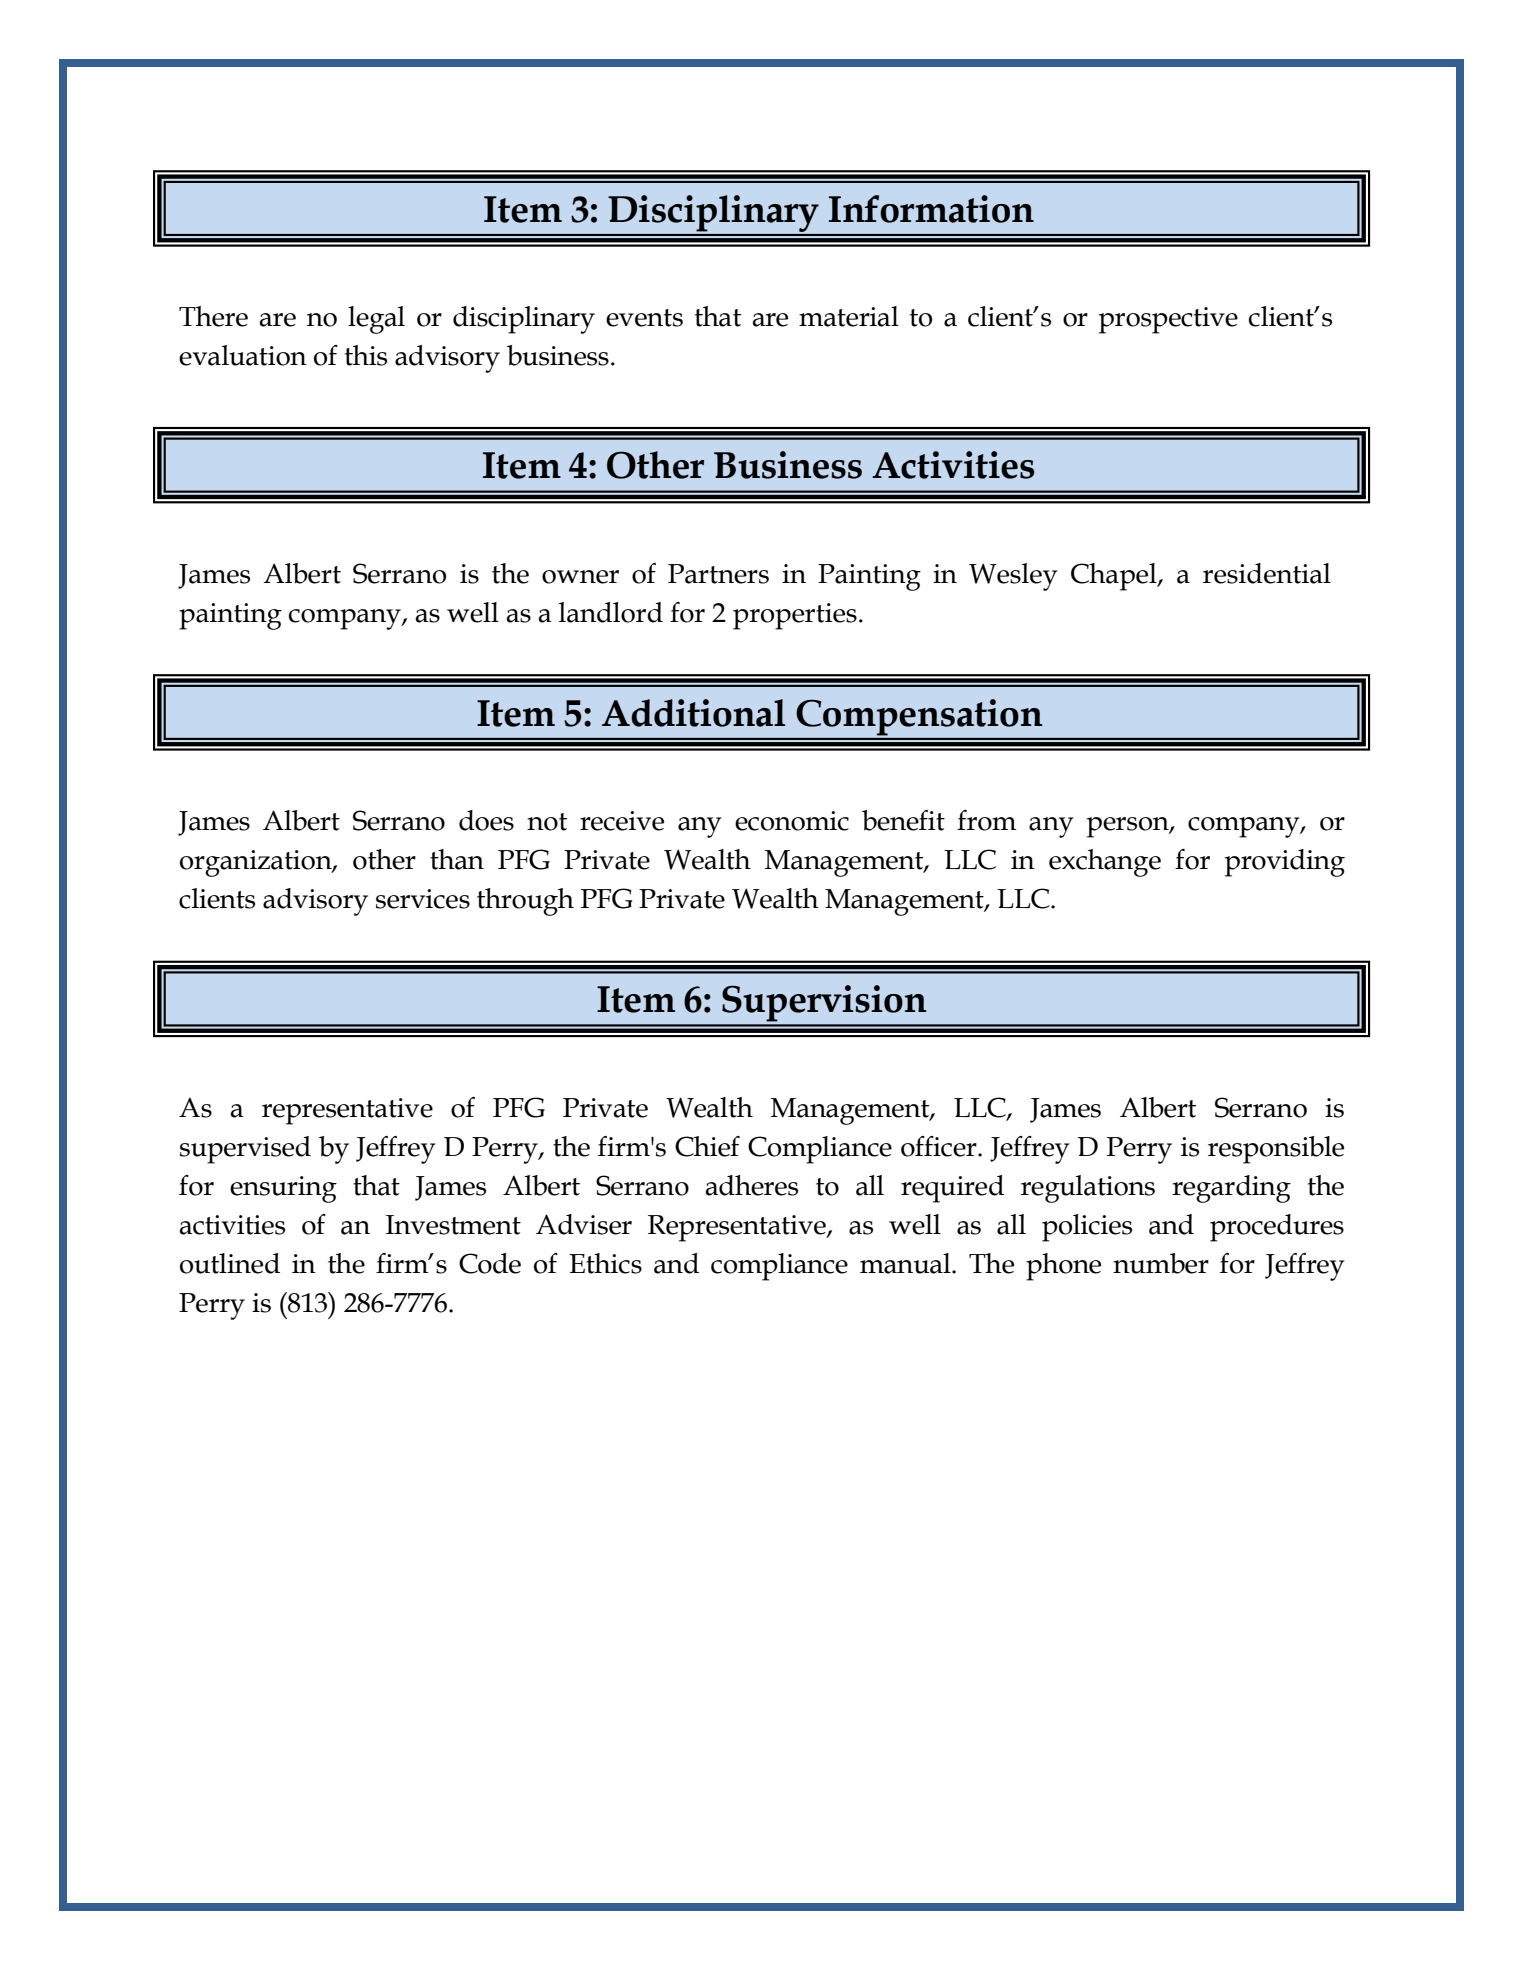  What do you see at coordinates (525, 902) in the page?
I see `through` at bounding box center [525, 902].
